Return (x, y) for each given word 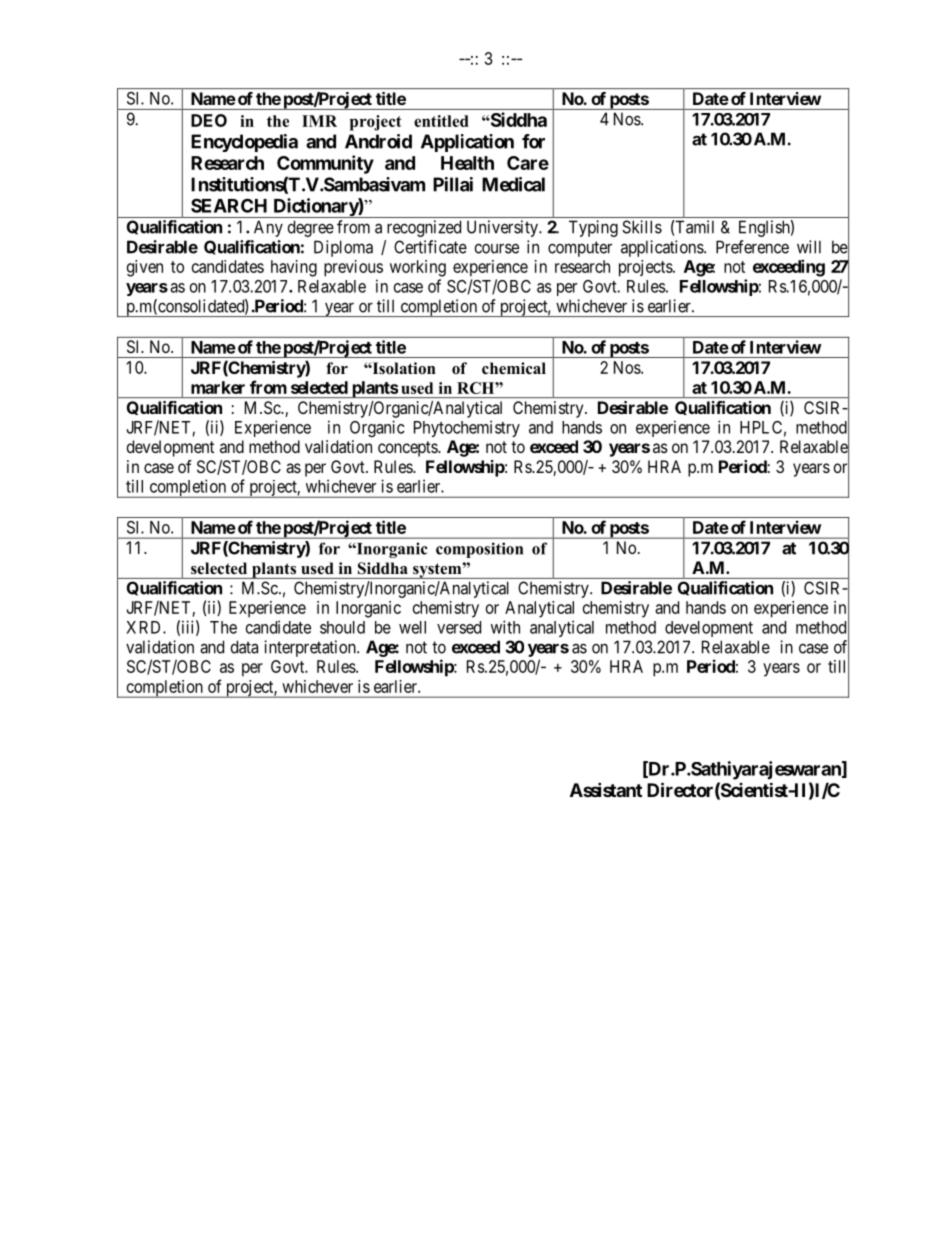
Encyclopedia (244, 143)
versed (459, 627)
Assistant (606, 789)
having (294, 268)
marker (218, 387)
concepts (408, 449)
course (497, 248)
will (809, 247)
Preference (752, 247)
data (244, 647)
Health (467, 163)
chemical (514, 368)
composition (479, 550)
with (505, 627)
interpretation (311, 648)
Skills (642, 227)
